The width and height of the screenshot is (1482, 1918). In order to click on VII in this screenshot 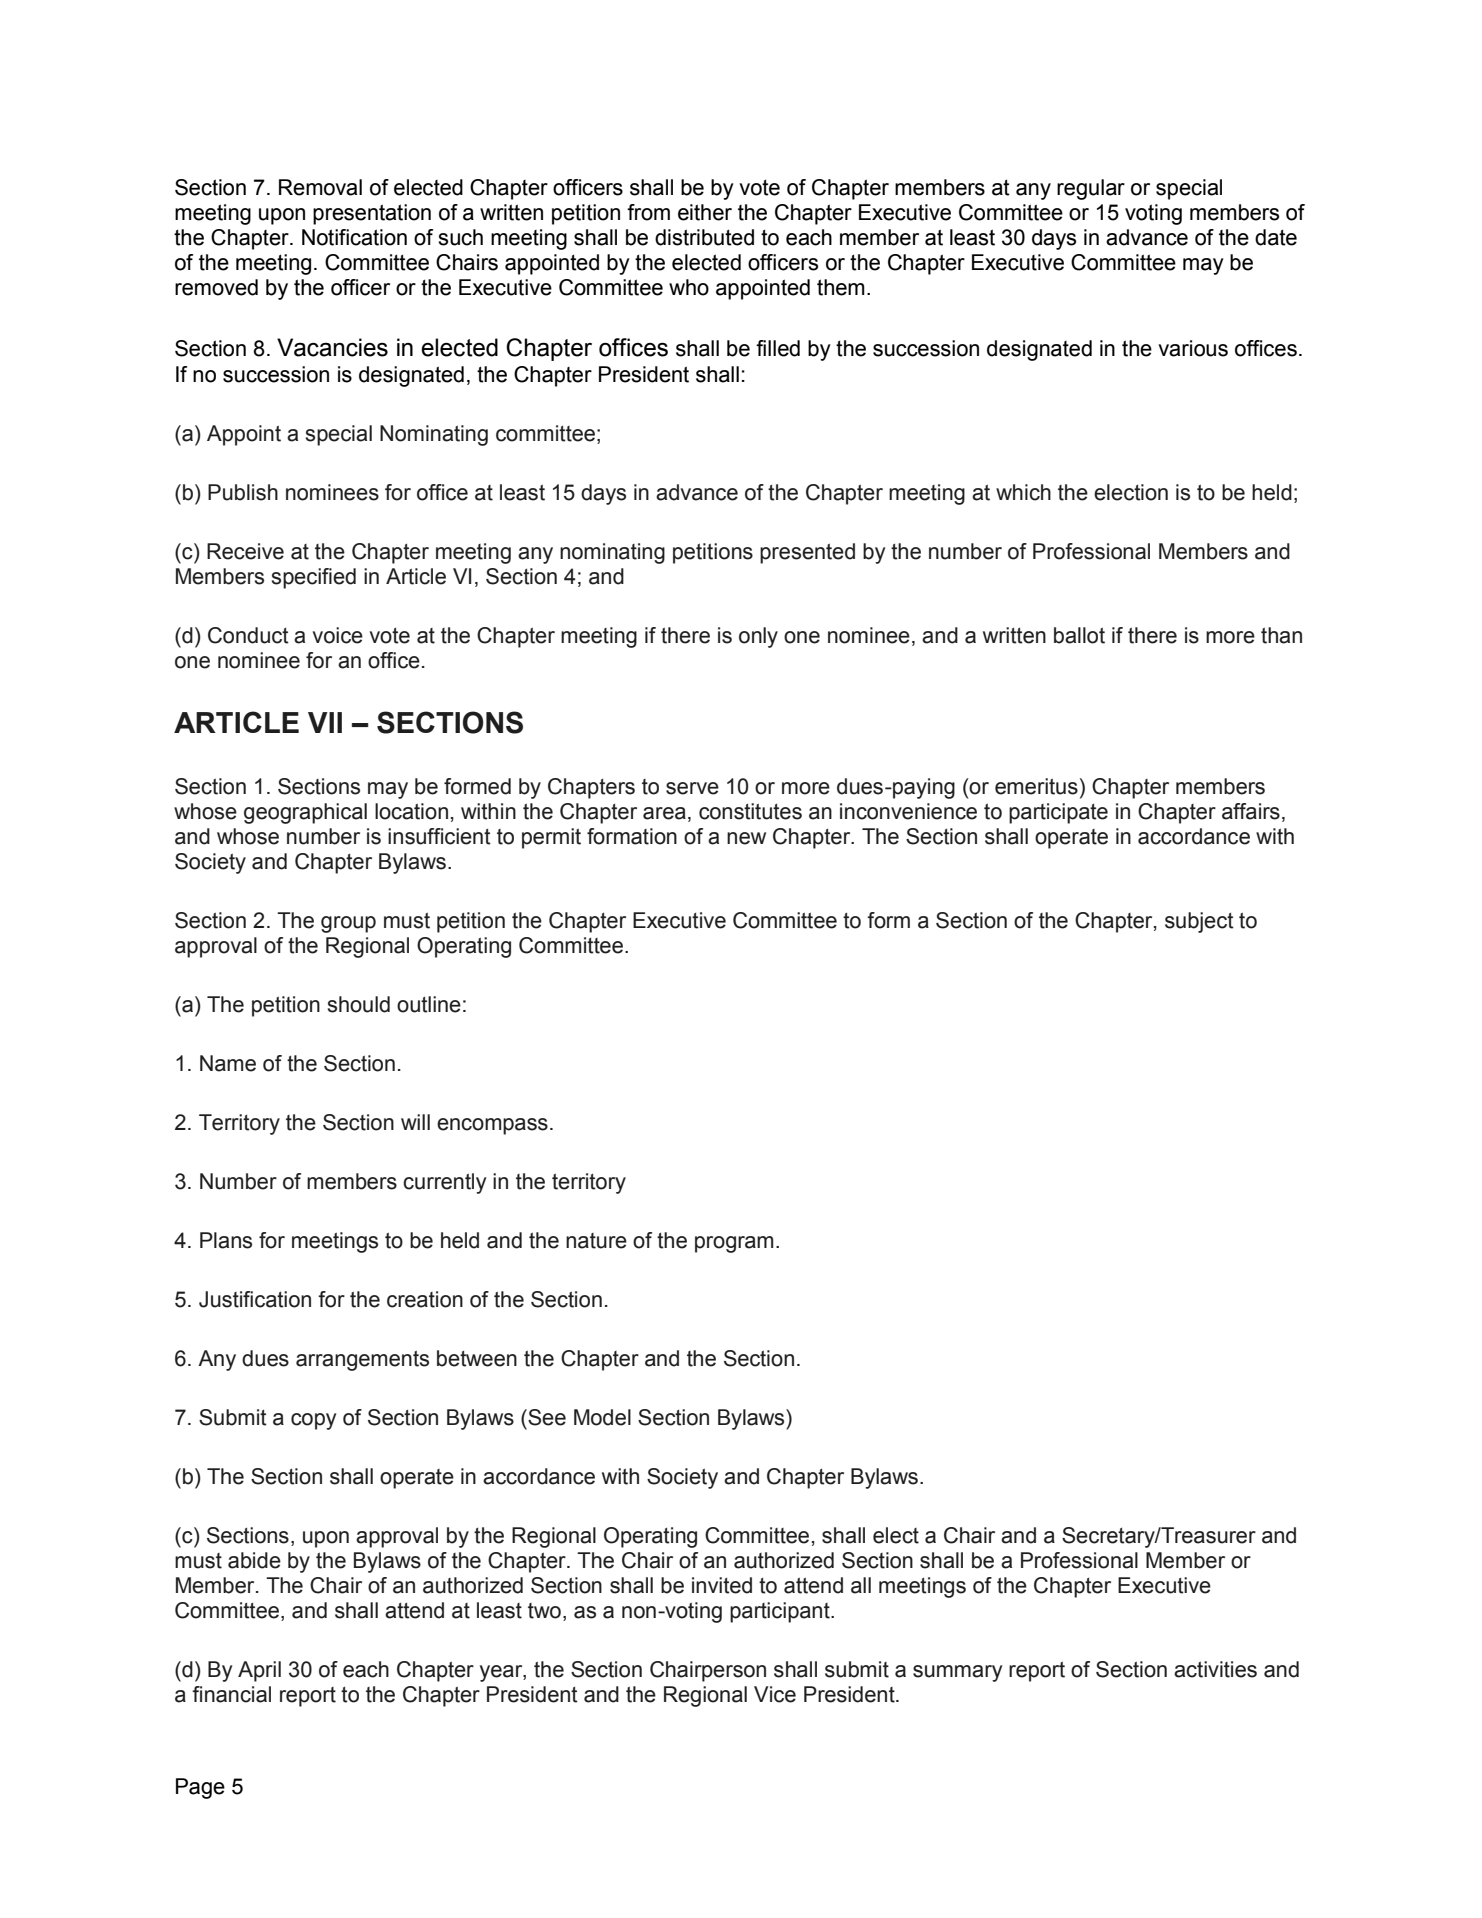, I will do `click(325, 722)`.
